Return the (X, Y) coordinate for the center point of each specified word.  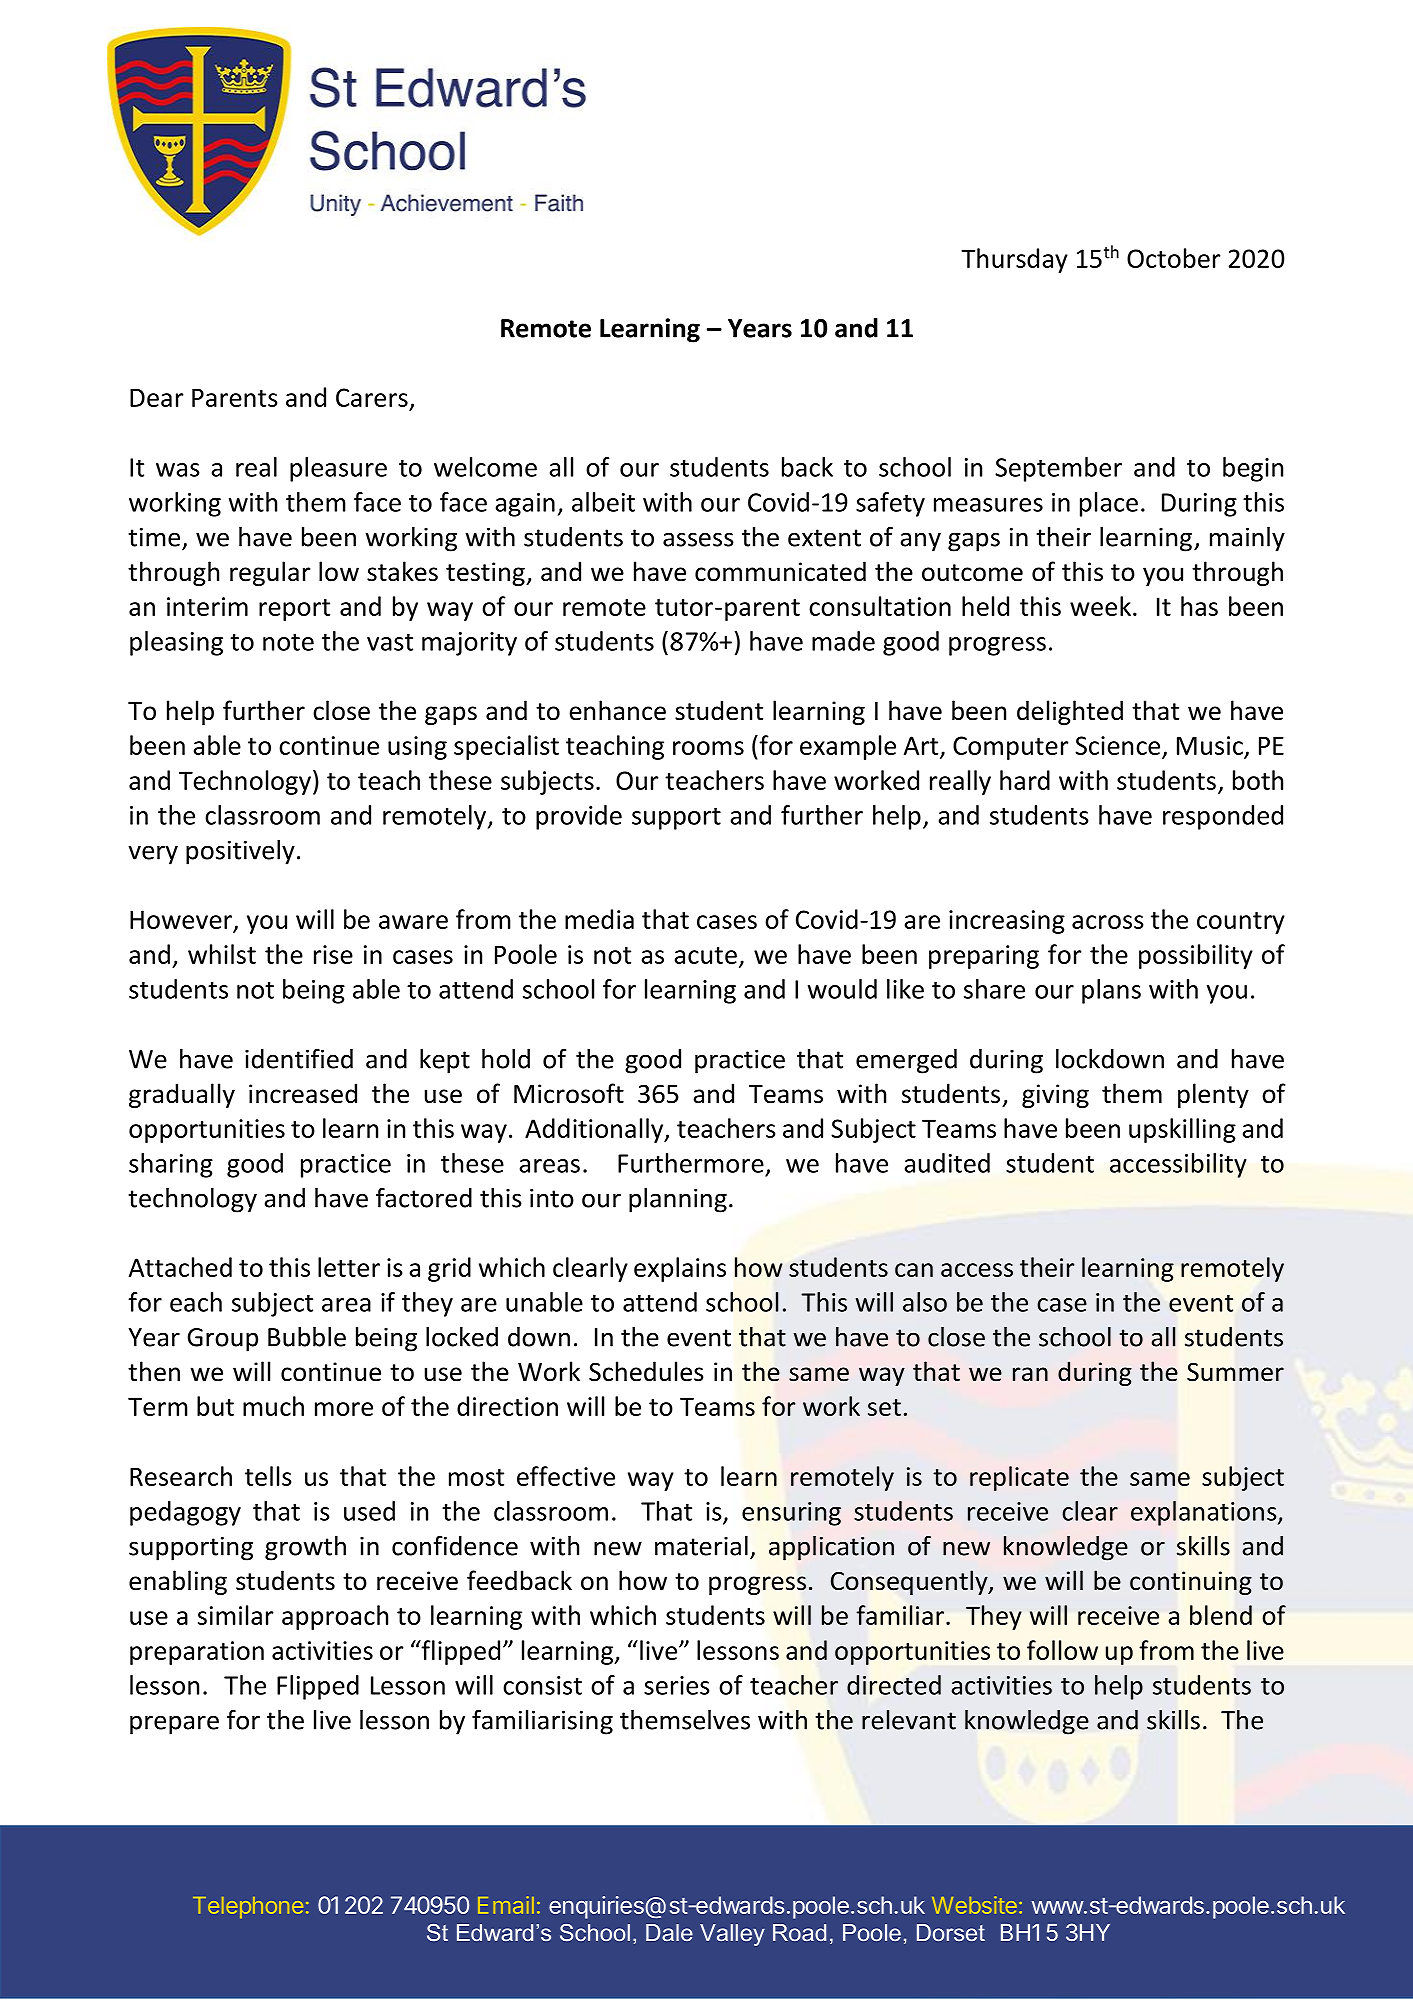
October (1174, 258)
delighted (1070, 712)
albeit (603, 502)
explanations (1205, 1513)
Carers (372, 397)
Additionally (595, 1130)
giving (1055, 1096)
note (288, 642)
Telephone (248, 1907)
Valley (732, 1935)
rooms (708, 748)
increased (303, 1093)
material (701, 1546)
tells (268, 1476)
